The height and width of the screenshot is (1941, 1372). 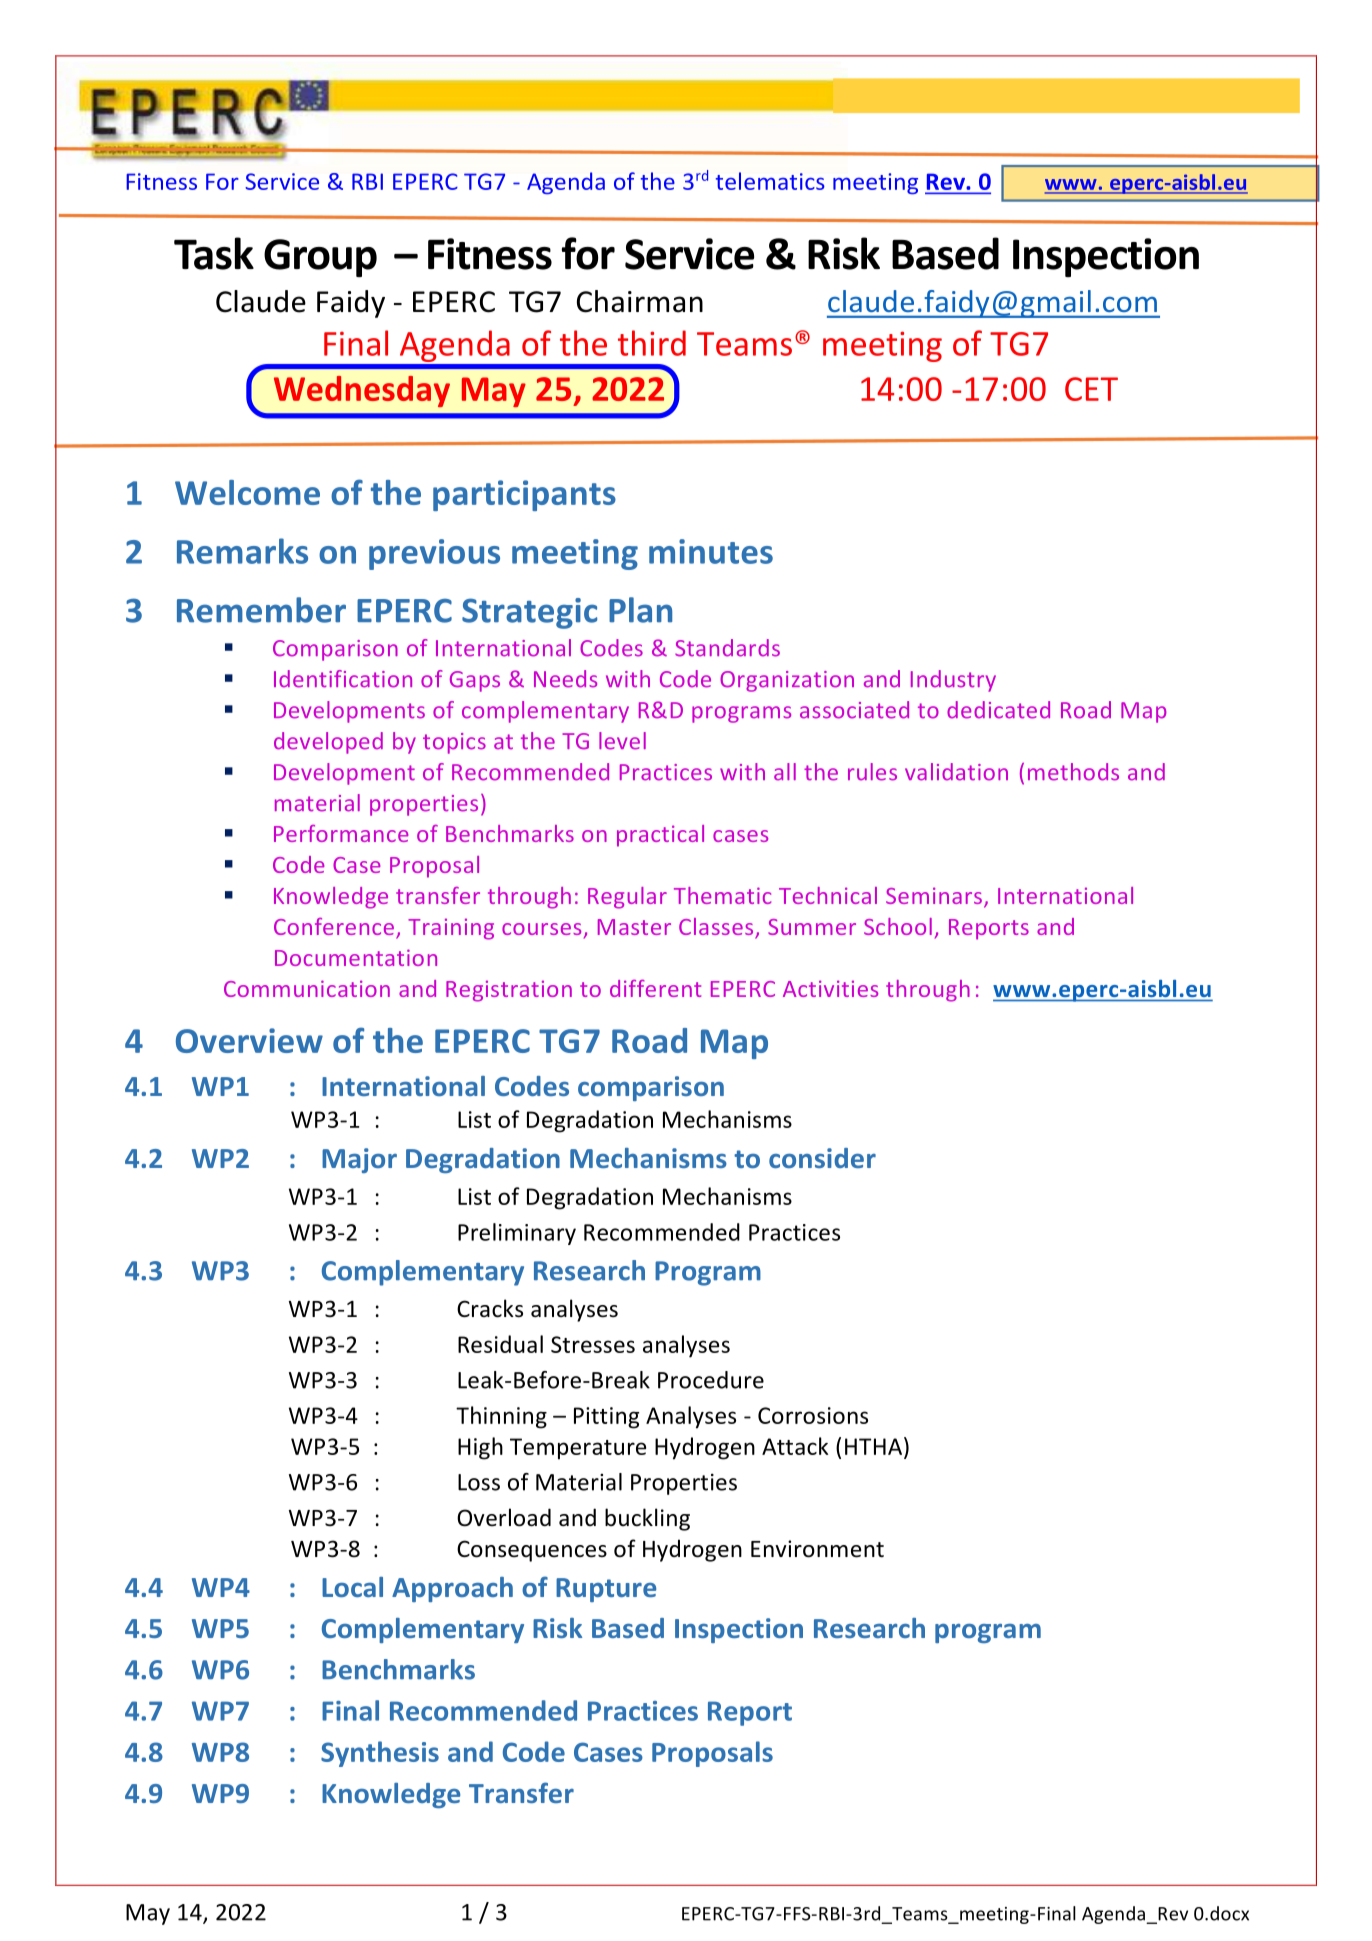 What do you see at coordinates (320, 258) in the screenshot?
I see `Group` at bounding box center [320, 258].
